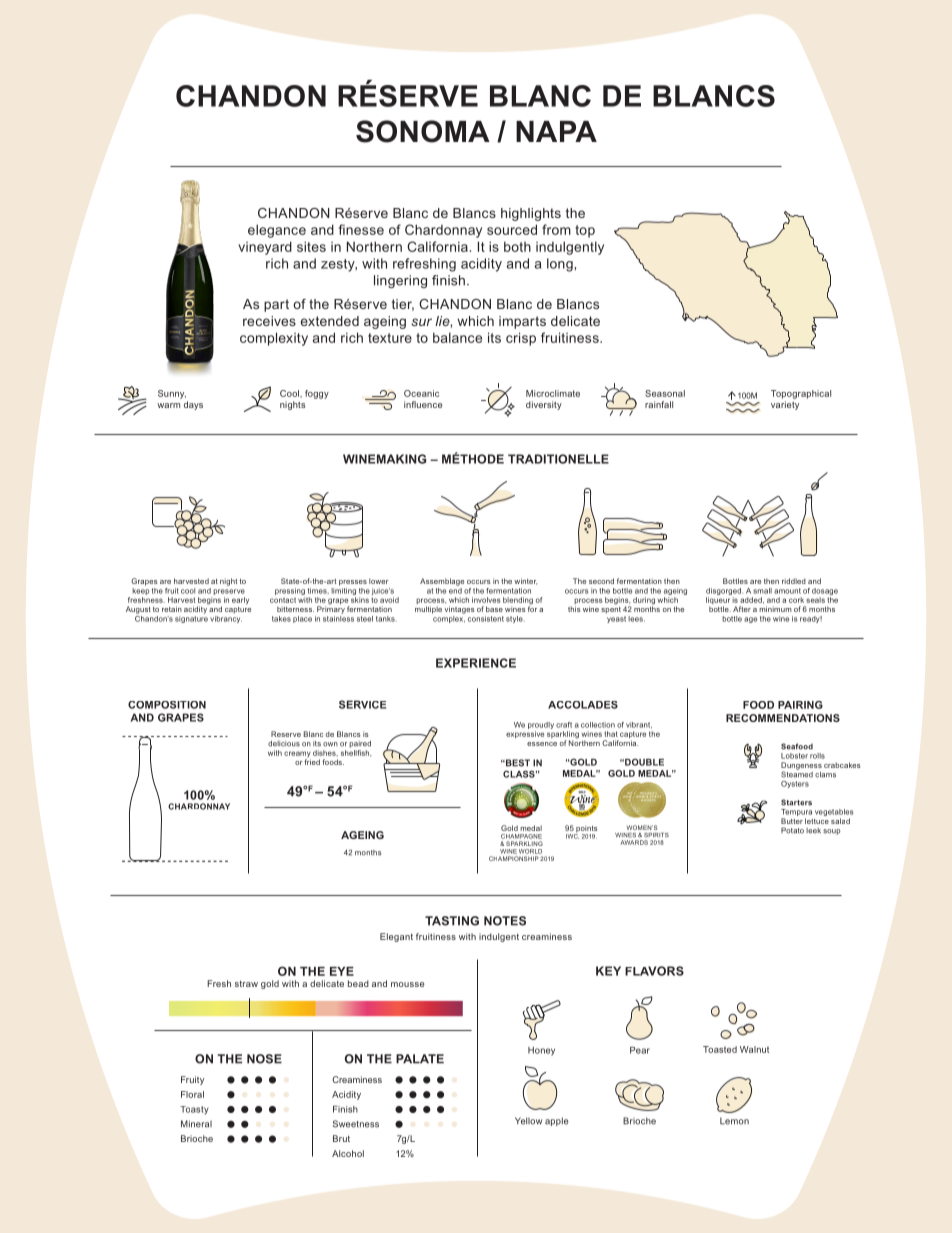 This screenshot has height=1233, width=952. I want to click on vibrancy, so click(226, 618).
